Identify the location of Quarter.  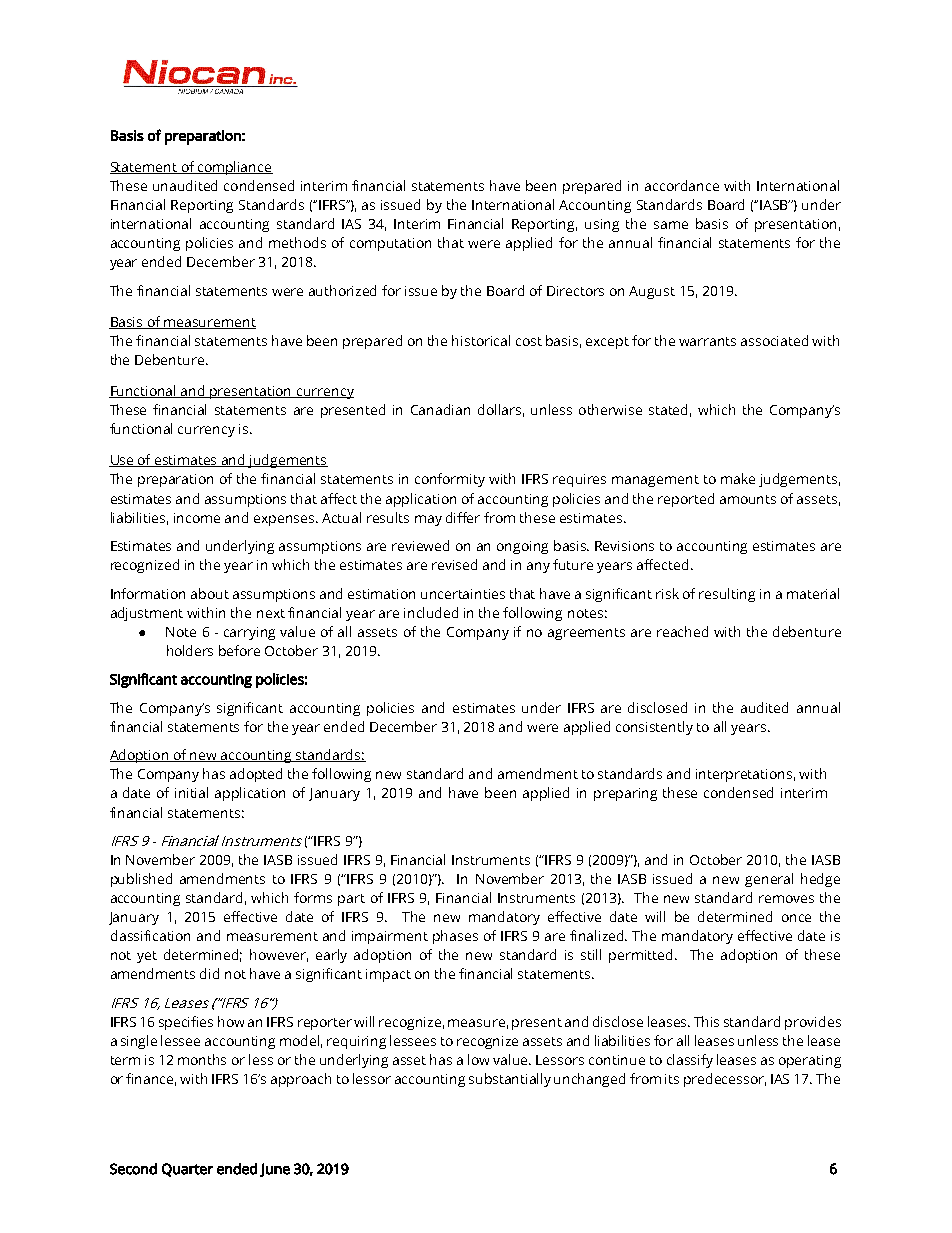
(187, 1170).
